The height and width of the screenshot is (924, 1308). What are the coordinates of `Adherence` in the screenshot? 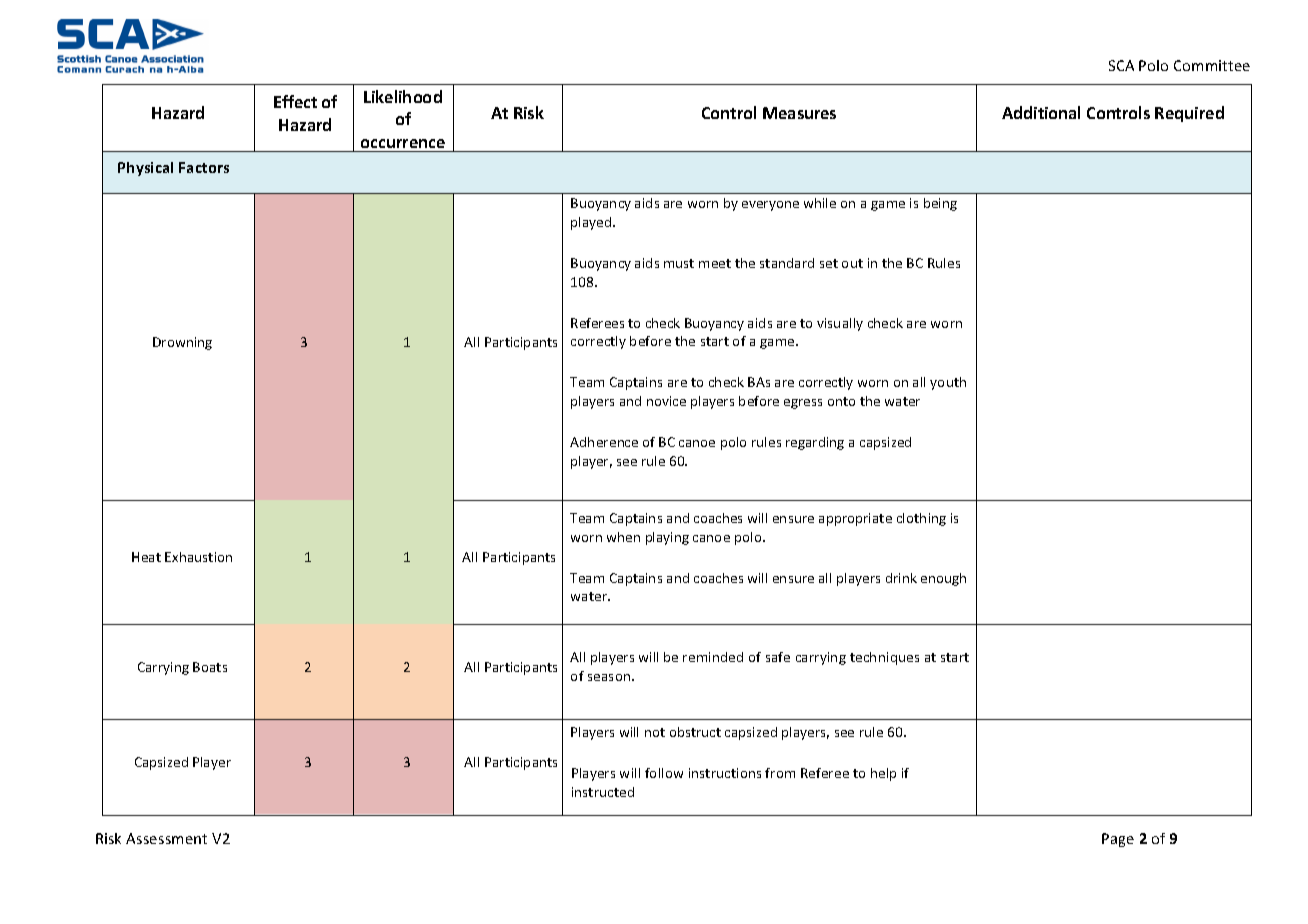 It's located at (604, 442).
